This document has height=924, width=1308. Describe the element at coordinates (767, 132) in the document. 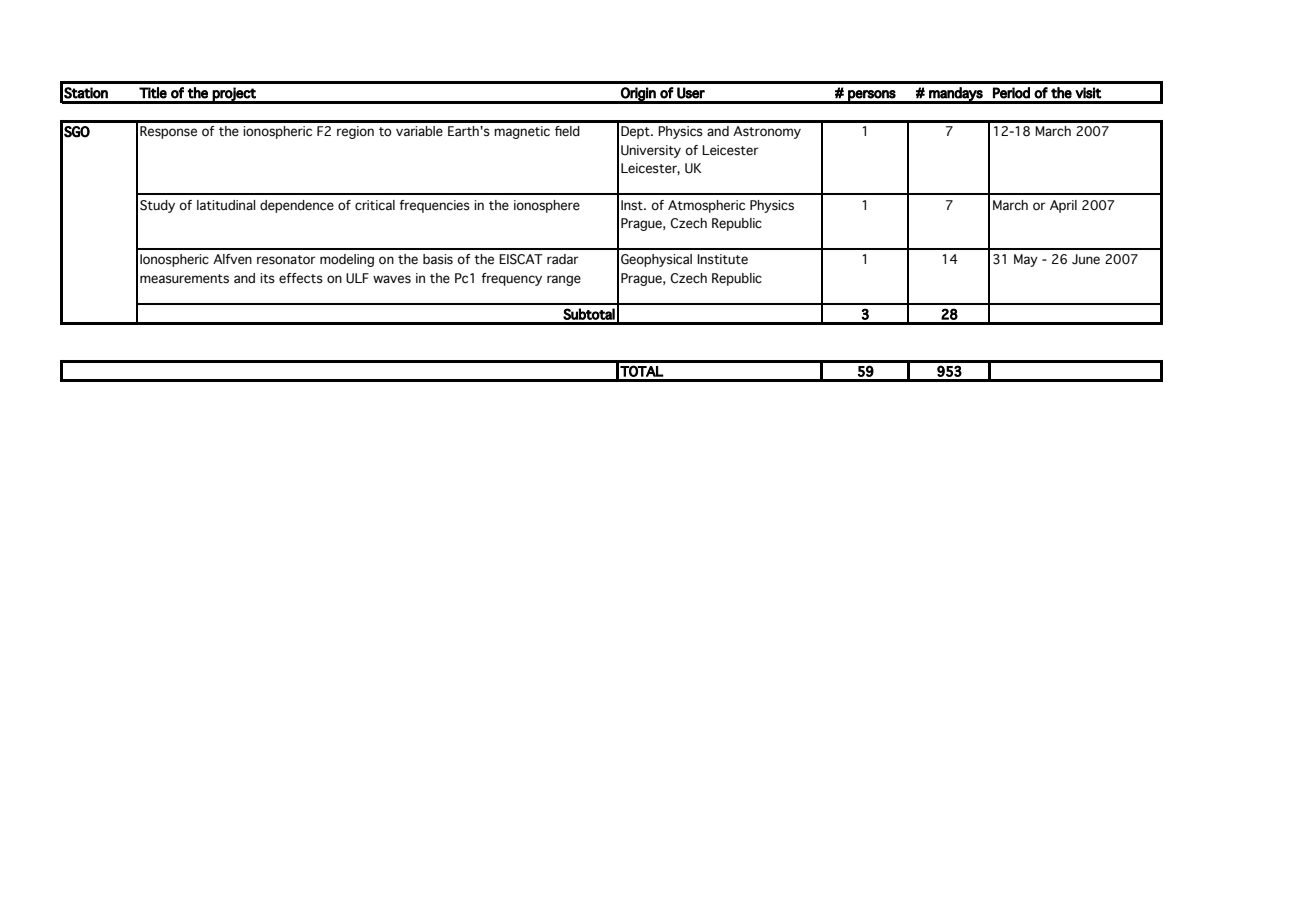

I see `Astronomy` at that location.
